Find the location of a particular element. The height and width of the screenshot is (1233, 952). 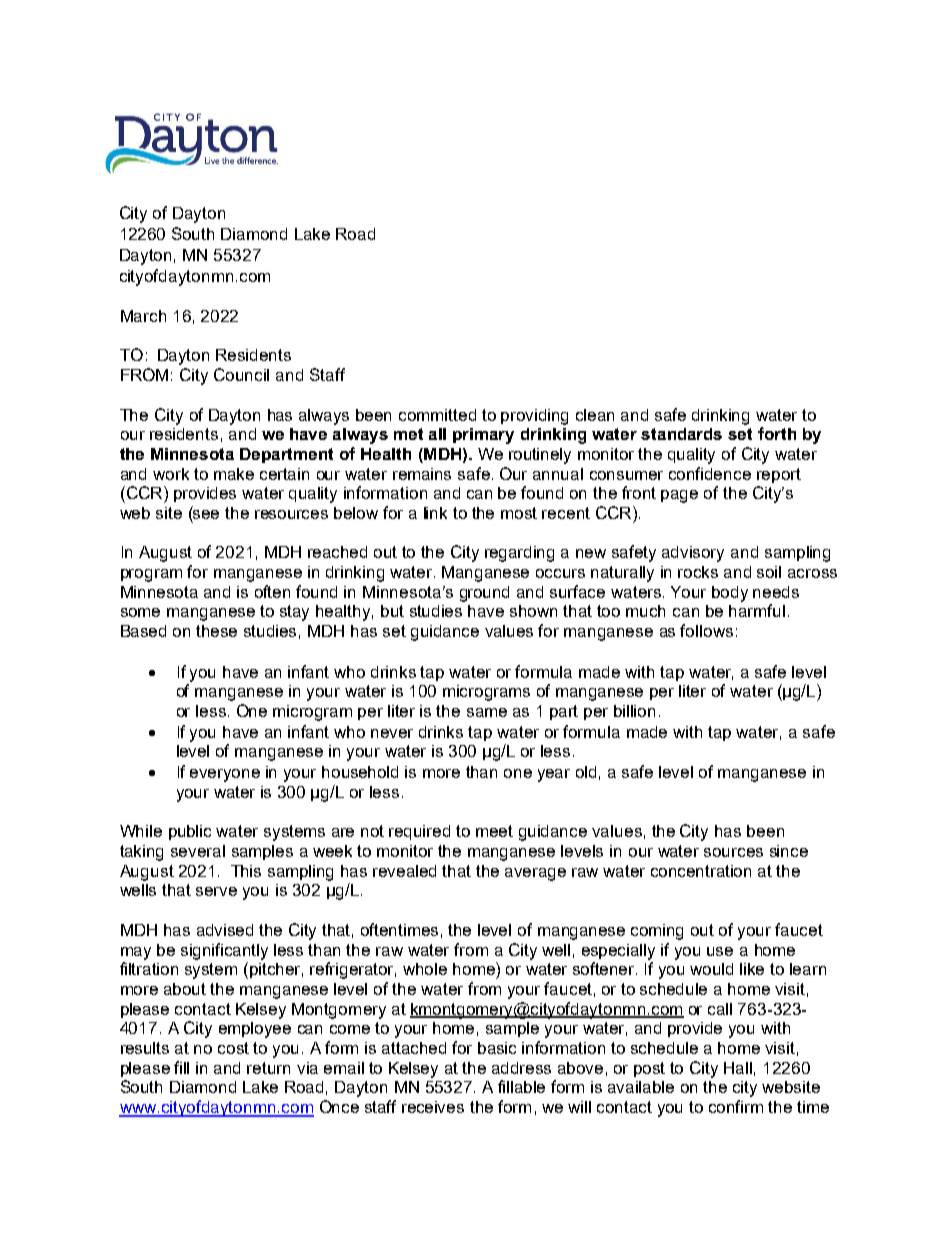

committed is located at coordinates (437, 415).
